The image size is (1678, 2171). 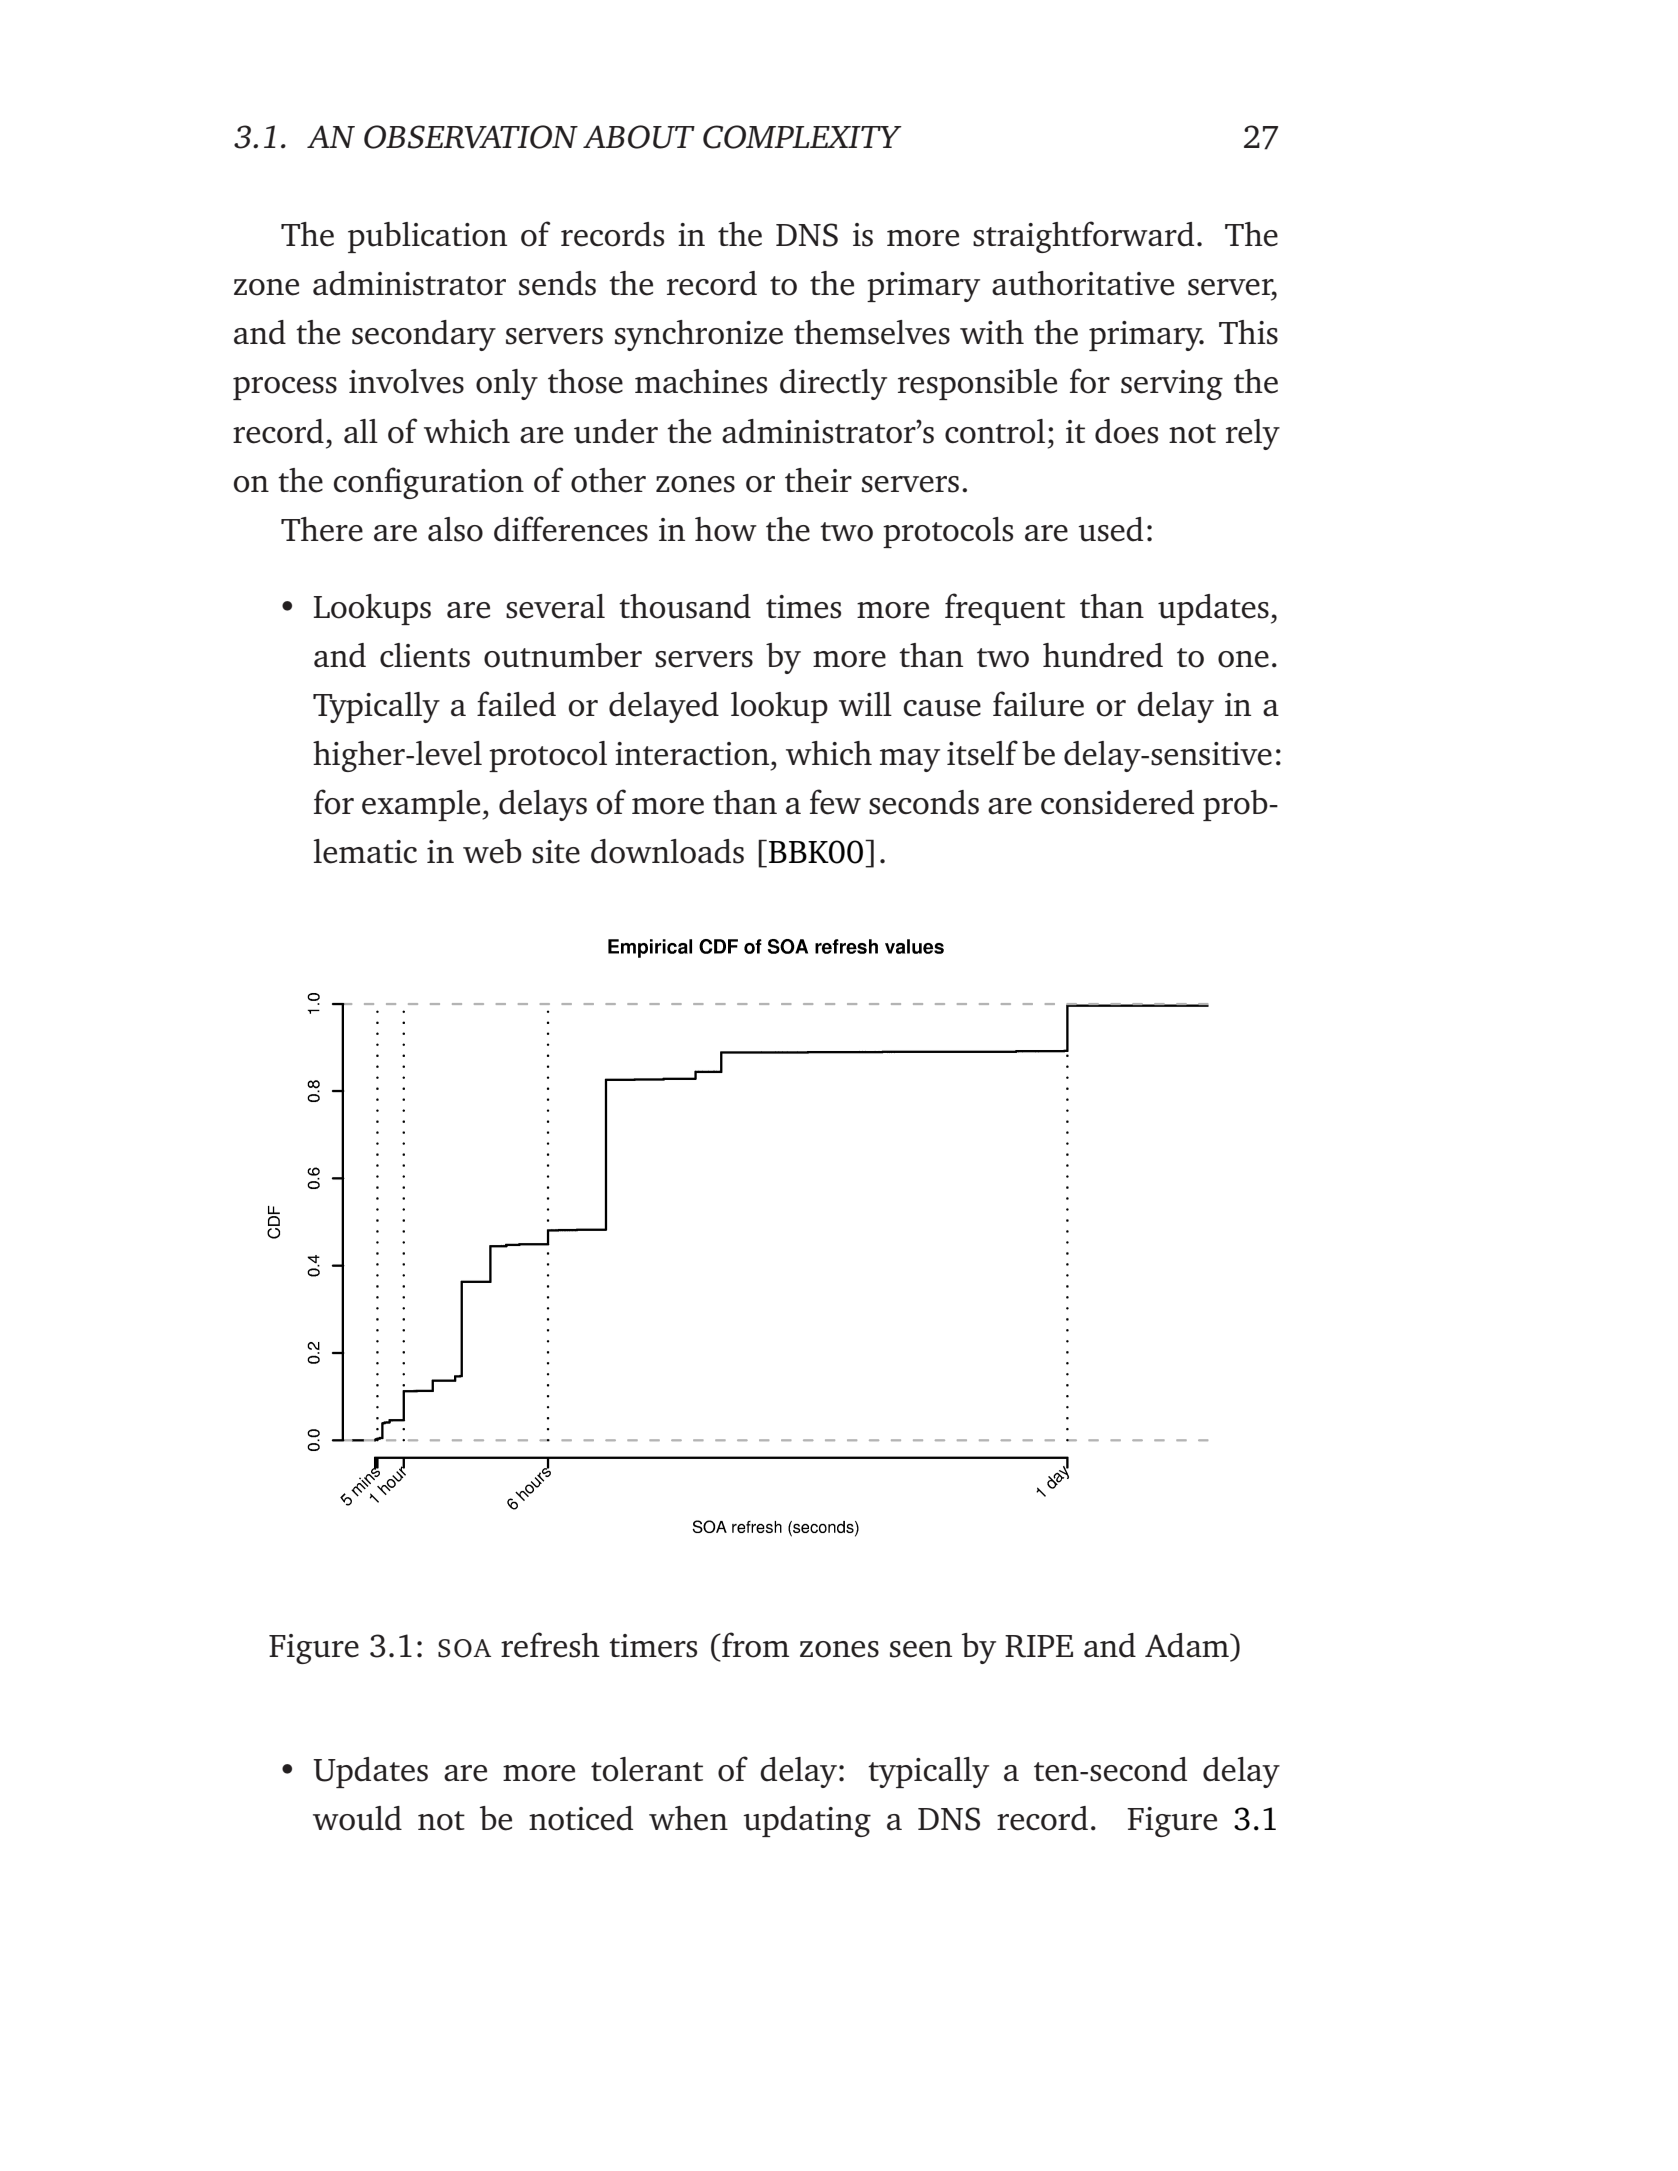 What do you see at coordinates (427, 237) in the screenshot?
I see `publication` at bounding box center [427, 237].
